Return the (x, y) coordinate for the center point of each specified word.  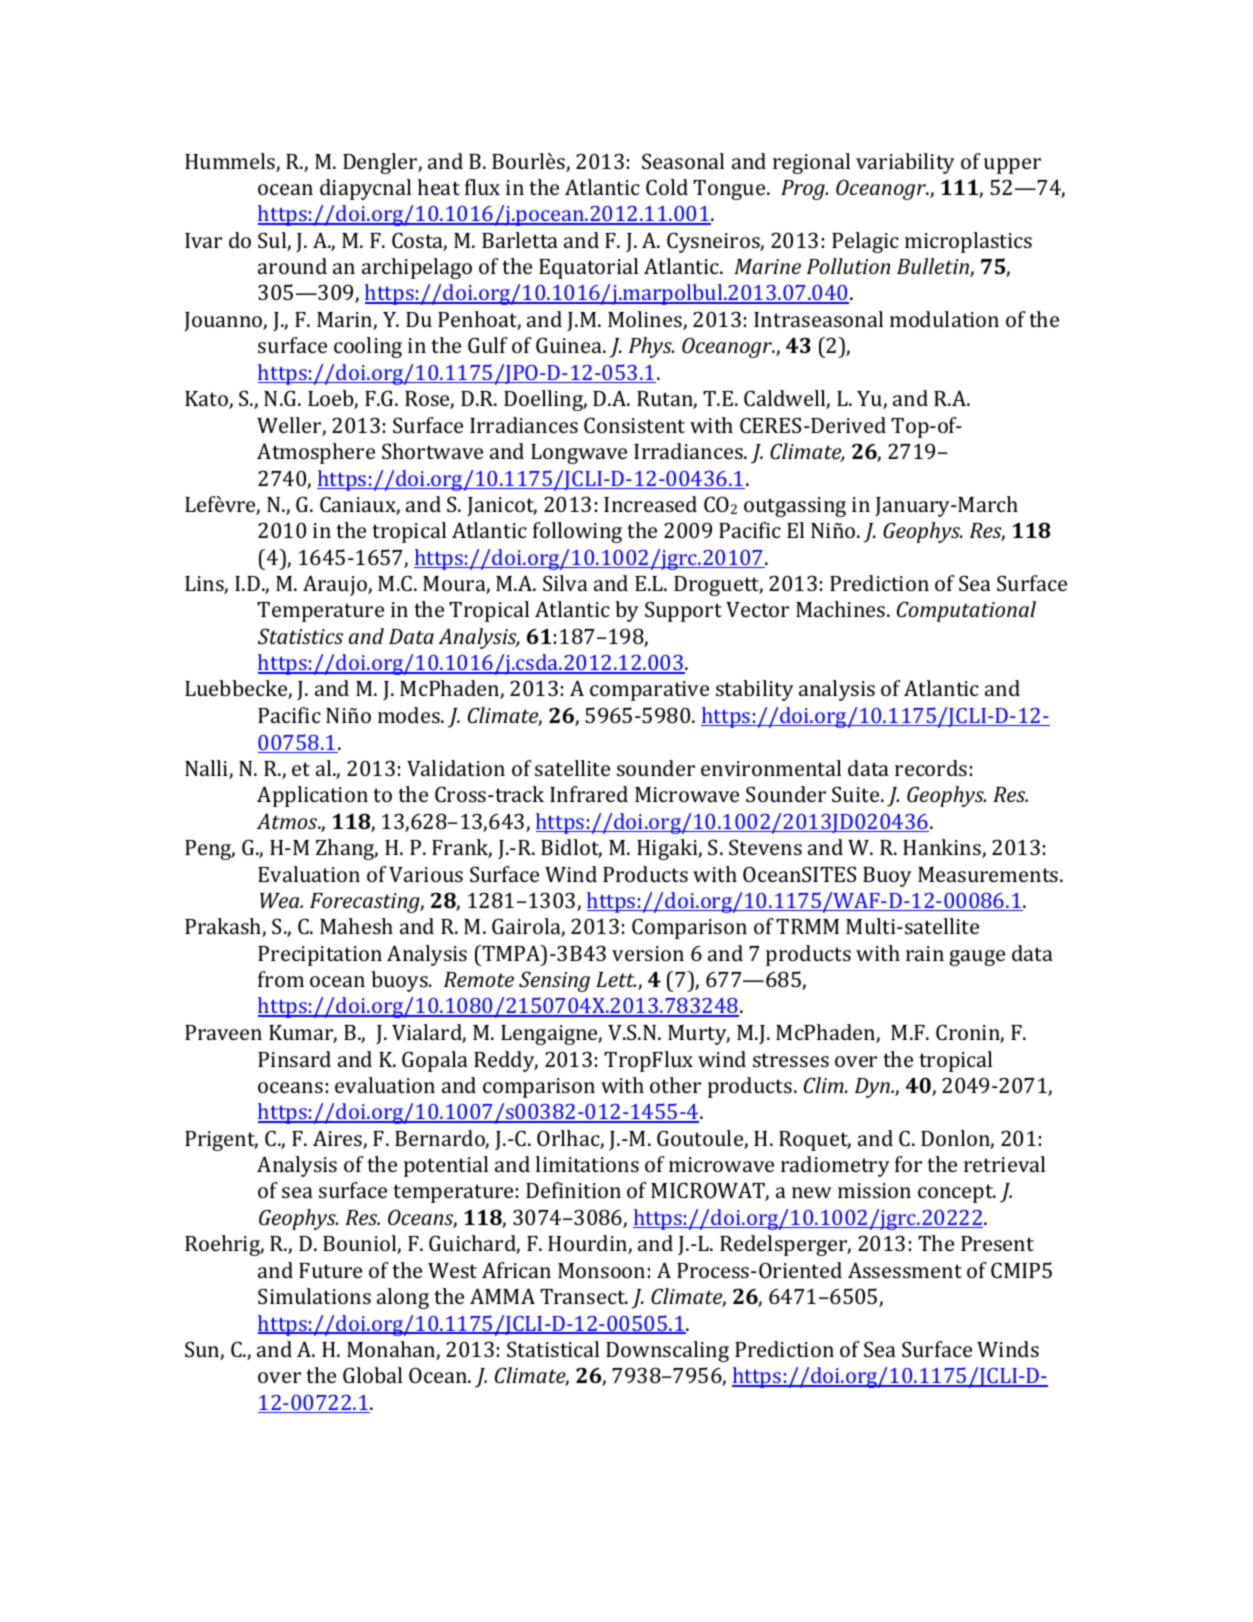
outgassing (795, 507)
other (675, 1085)
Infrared (589, 794)
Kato (207, 400)
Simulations (314, 1296)
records (931, 768)
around (292, 266)
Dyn (873, 1088)
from (281, 979)
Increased (650, 504)
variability (905, 163)
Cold (667, 187)
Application (312, 796)
